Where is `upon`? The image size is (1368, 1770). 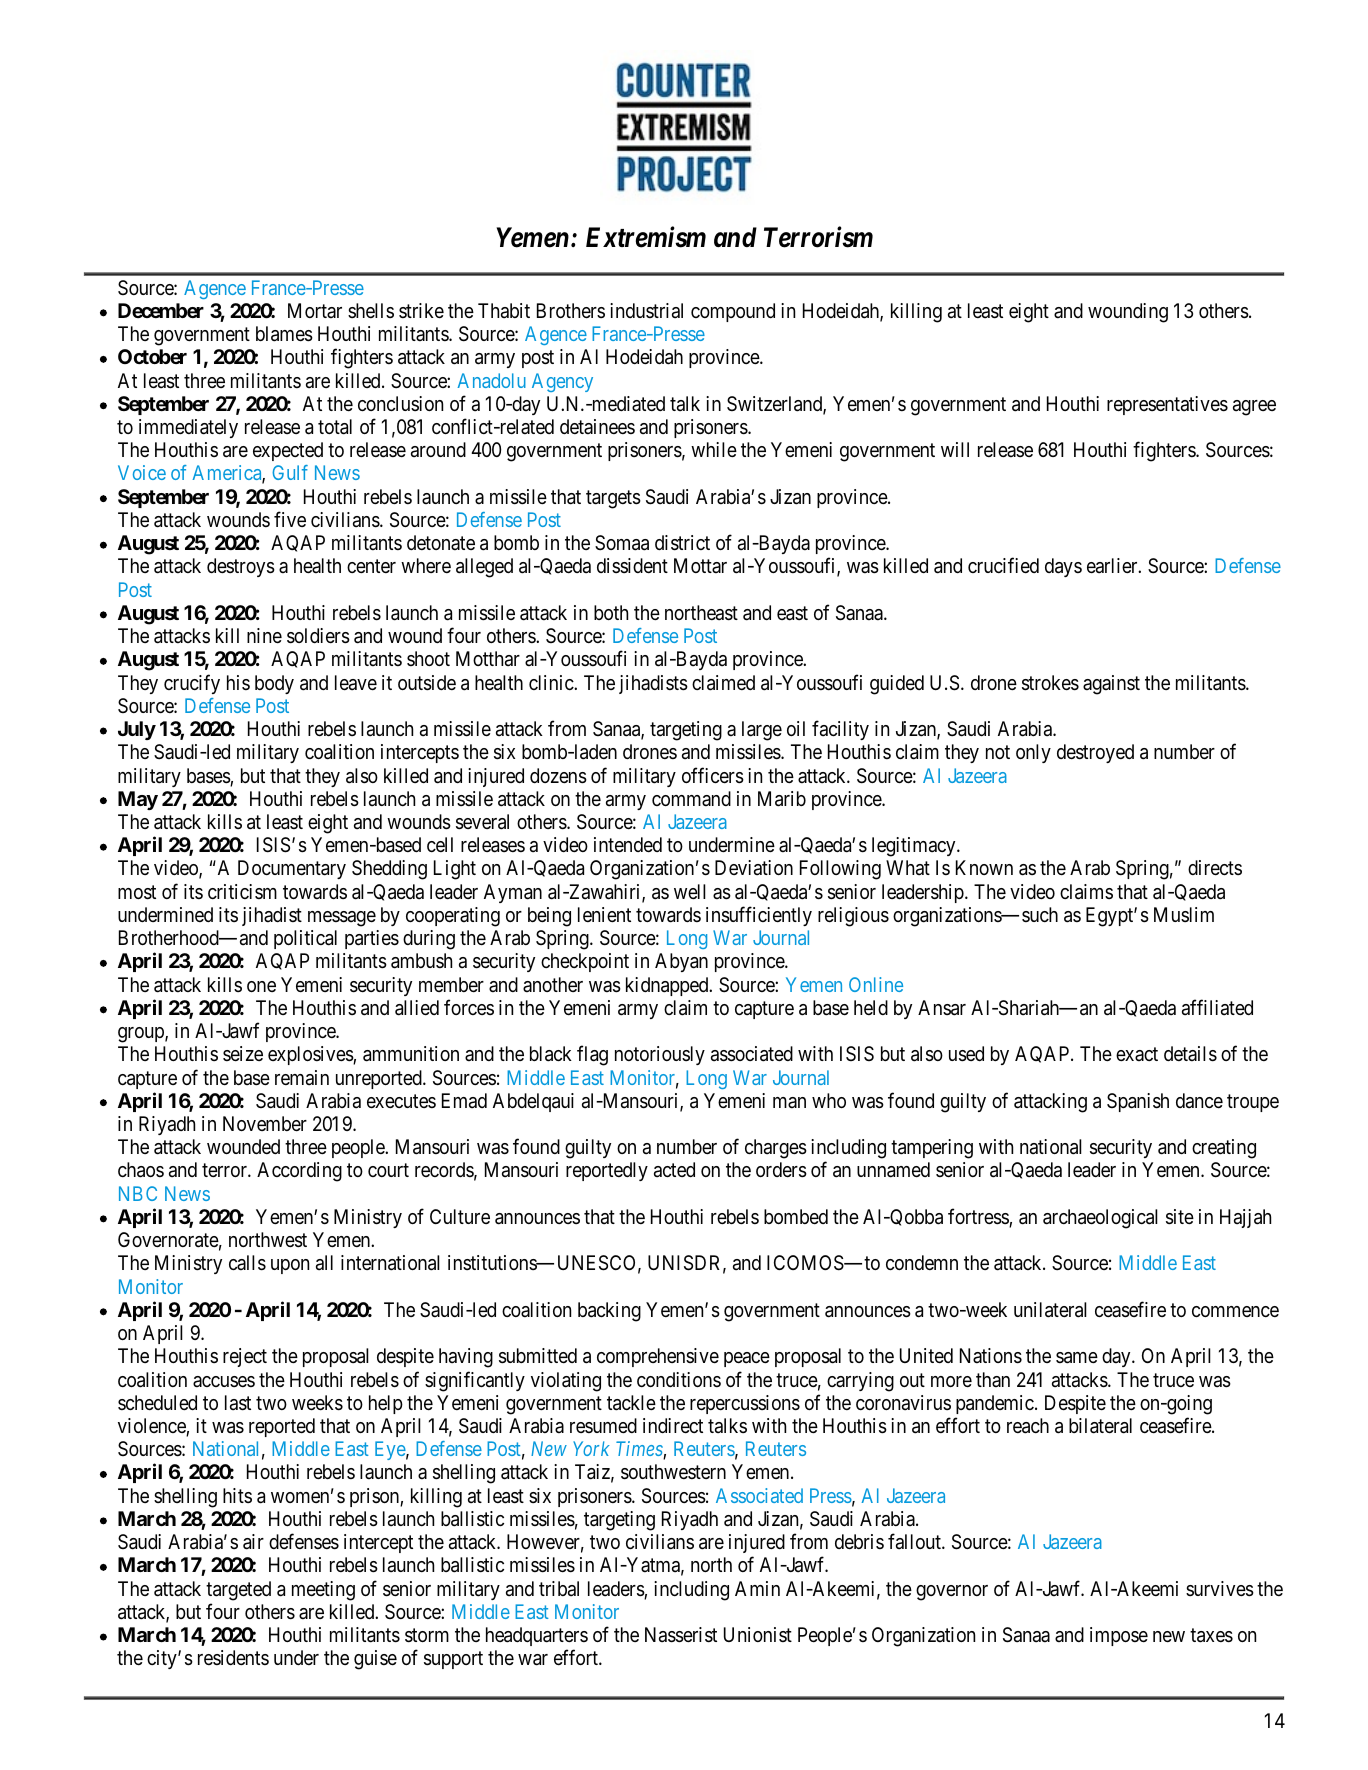
upon is located at coordinates (290, 1266).
